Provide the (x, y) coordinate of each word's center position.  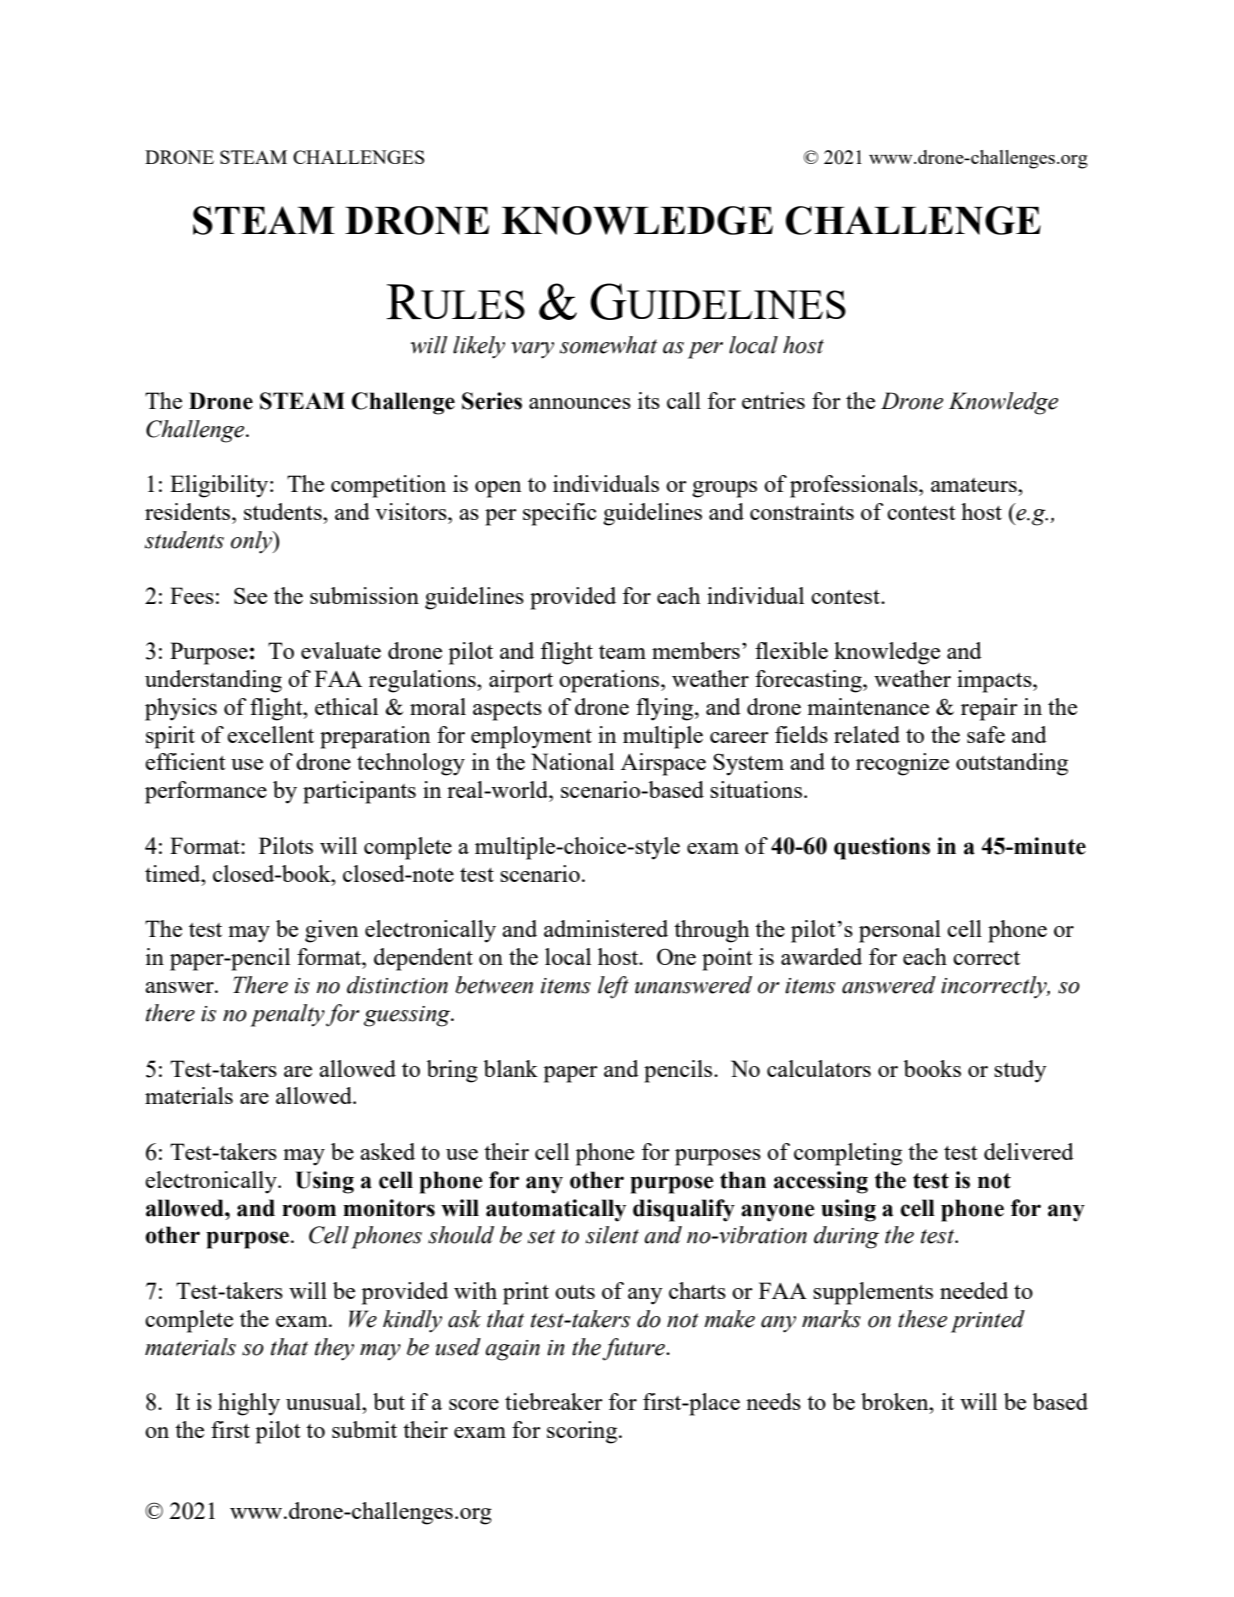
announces (580, 403)
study (1020, 1071)
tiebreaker (554, 1401)
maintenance (868, 706)
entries (773, 400)
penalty (287, 1015)
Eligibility (220, 486)
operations (610, 681)
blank (510, 1068)
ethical (346, 706)
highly (249, 1404)
